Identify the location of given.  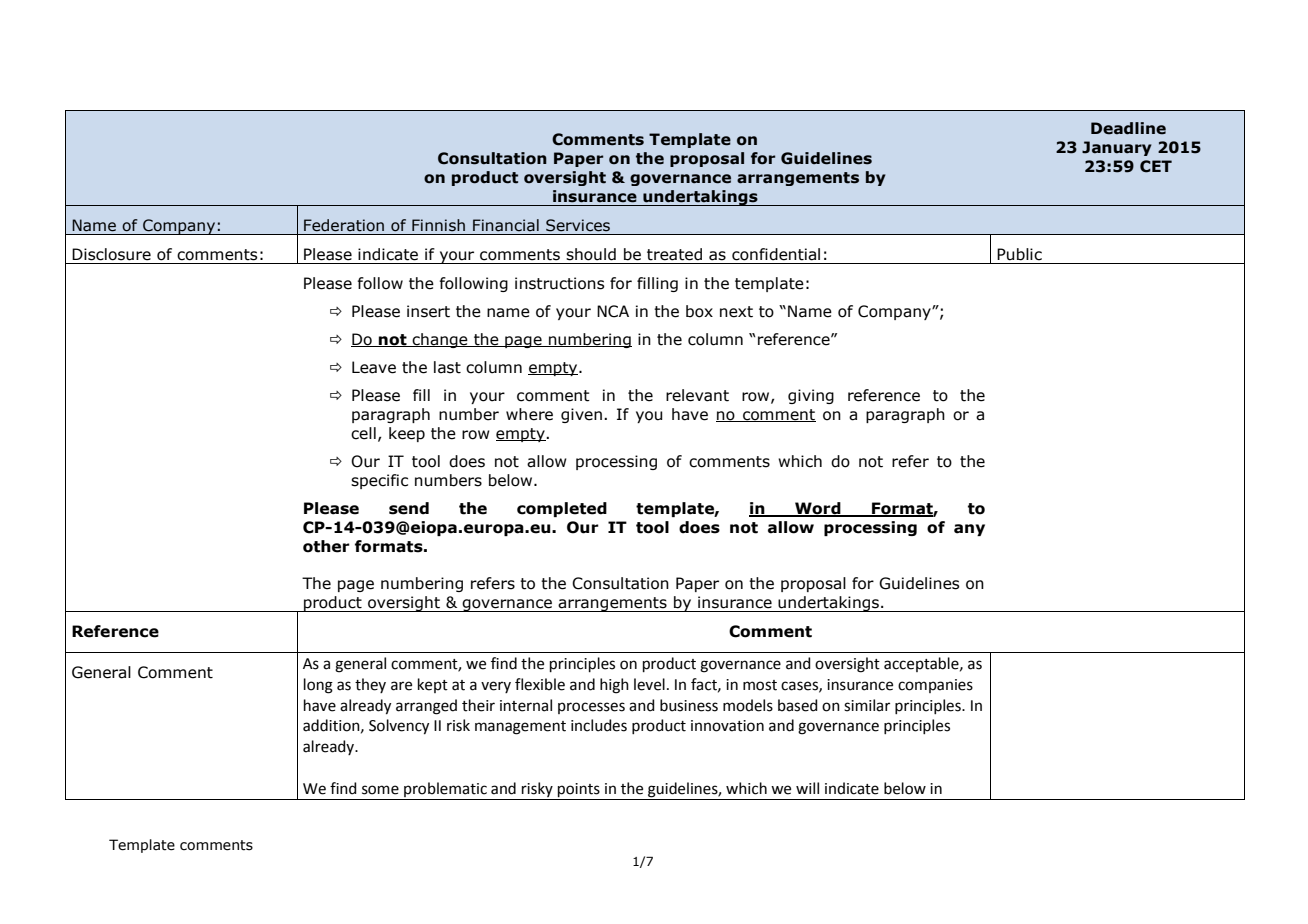
(581, 415).
